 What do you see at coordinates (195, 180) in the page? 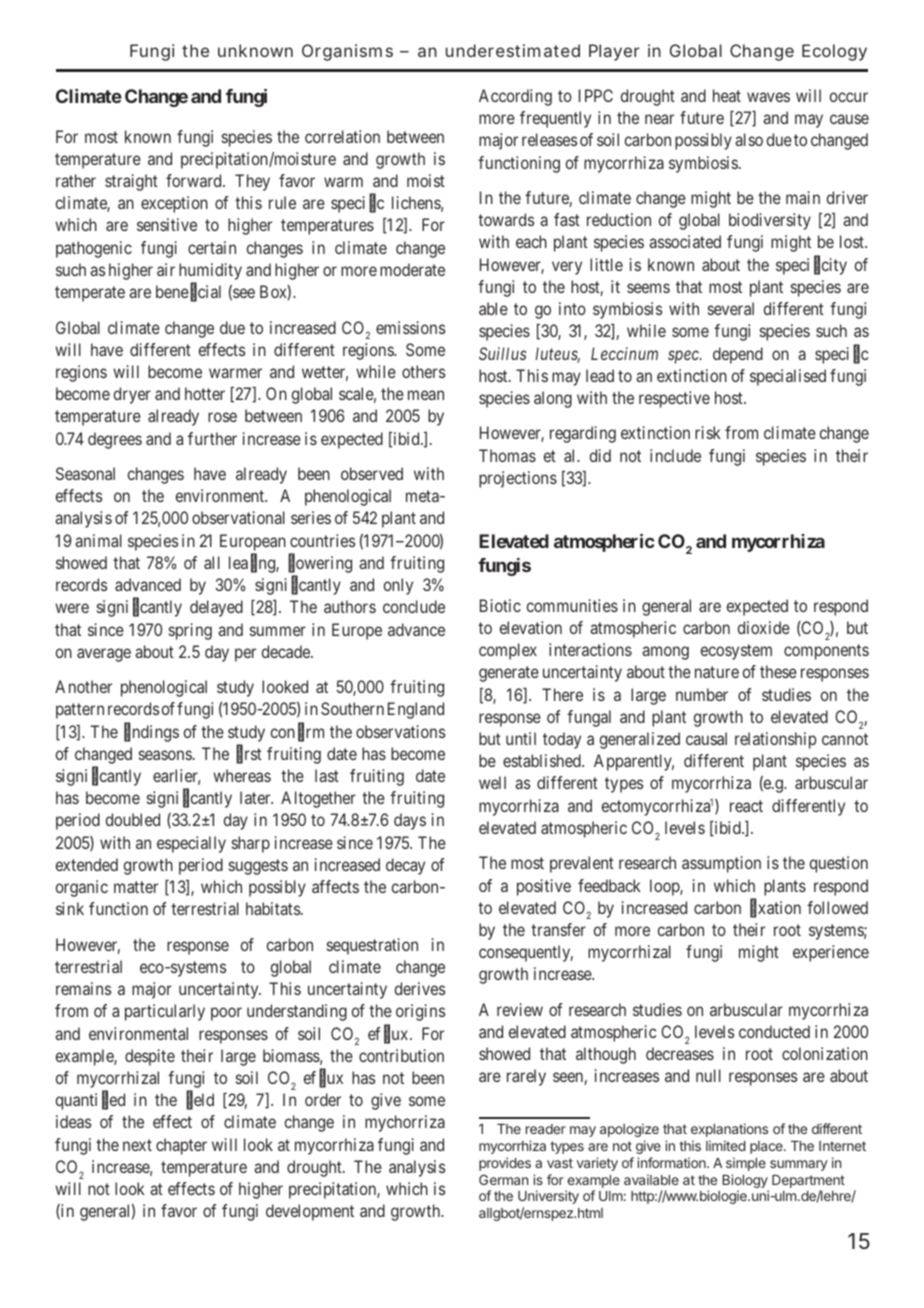
I see `forward` at bounding box center [195, 180].
